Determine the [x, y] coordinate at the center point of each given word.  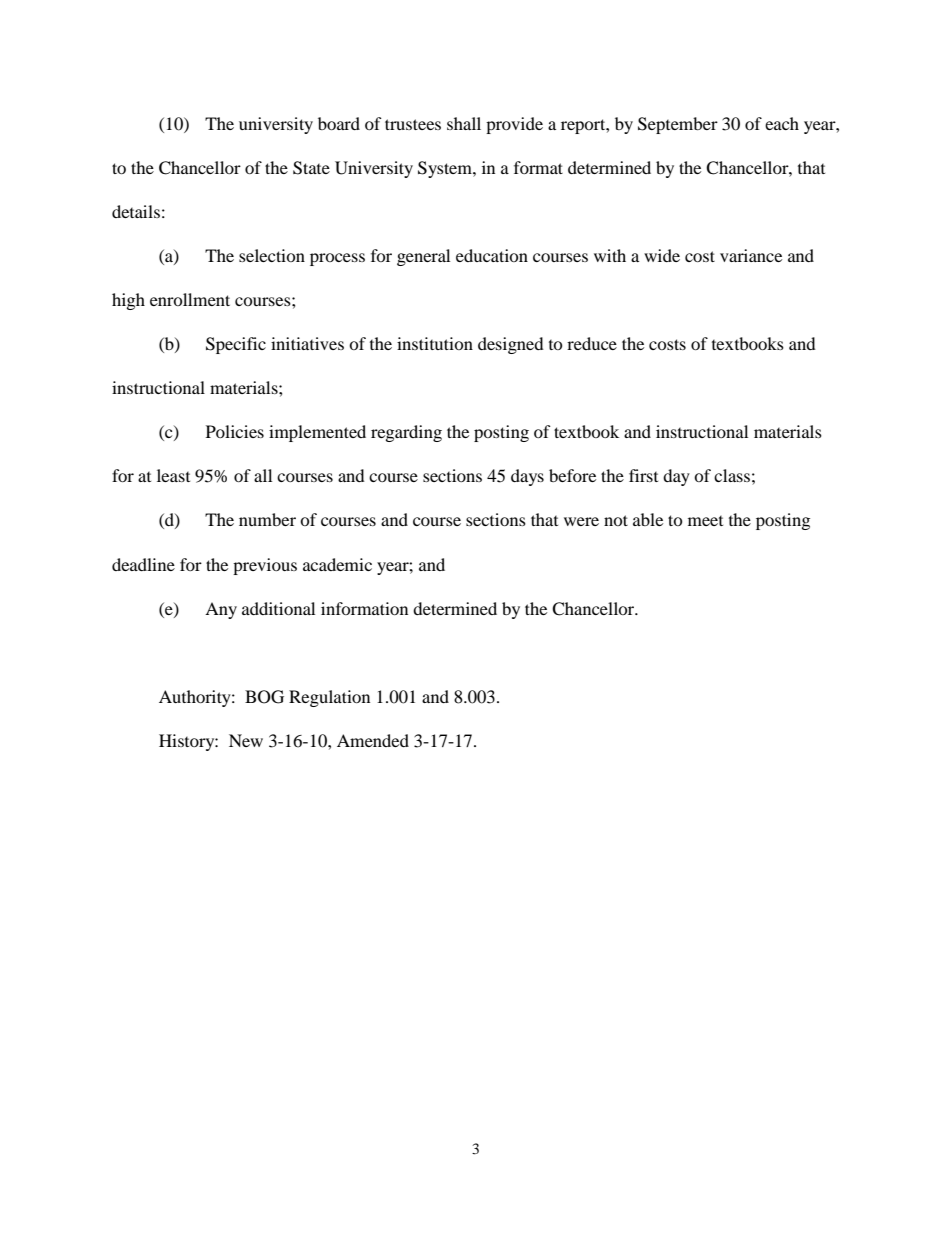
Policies [235, 431]
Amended [373, 740]
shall [464, 123]
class [732, 475]
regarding [406, 433]
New [246, 740]
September [678, 125]
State [311, 168]
